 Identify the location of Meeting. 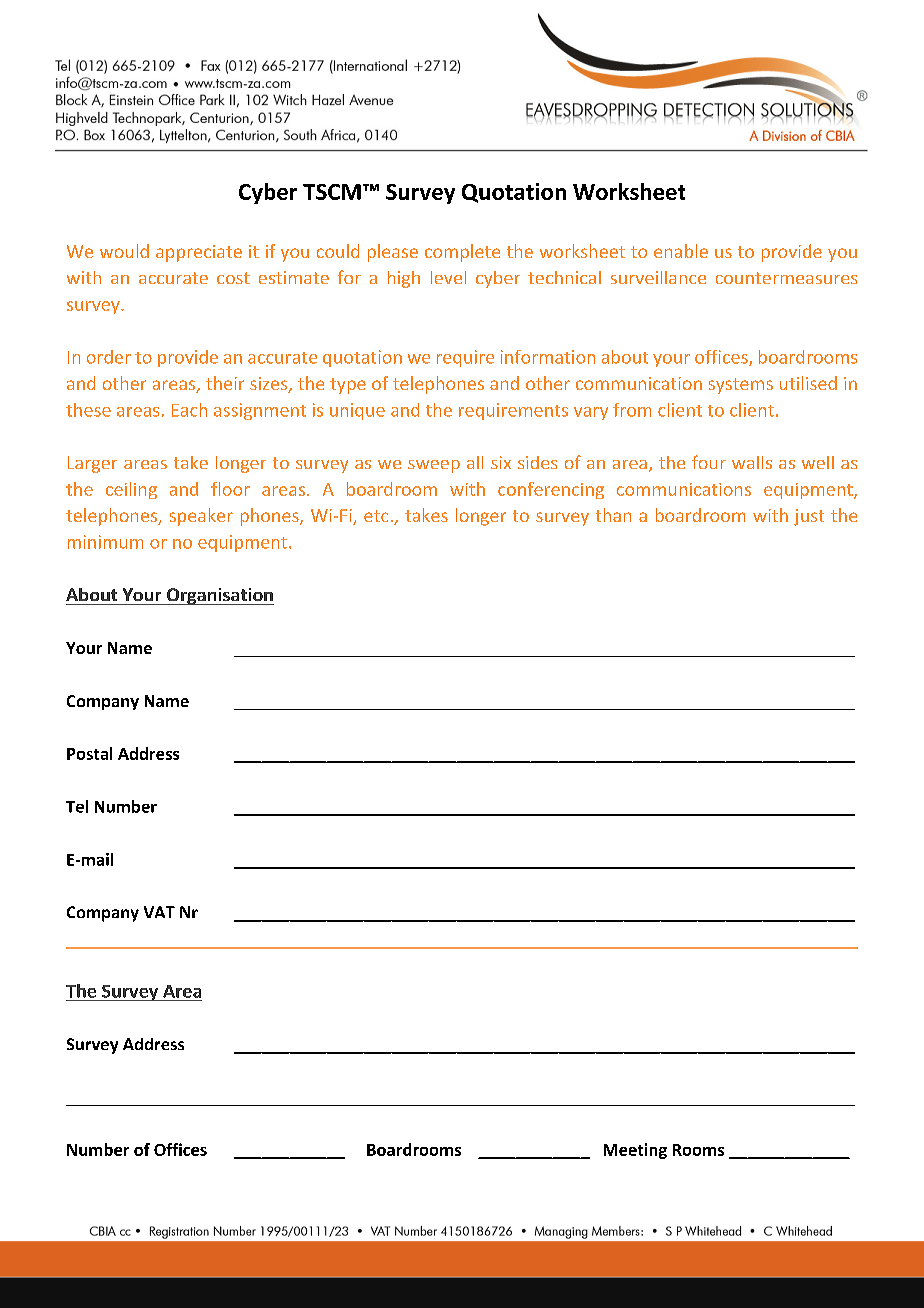
(635, 1151).
